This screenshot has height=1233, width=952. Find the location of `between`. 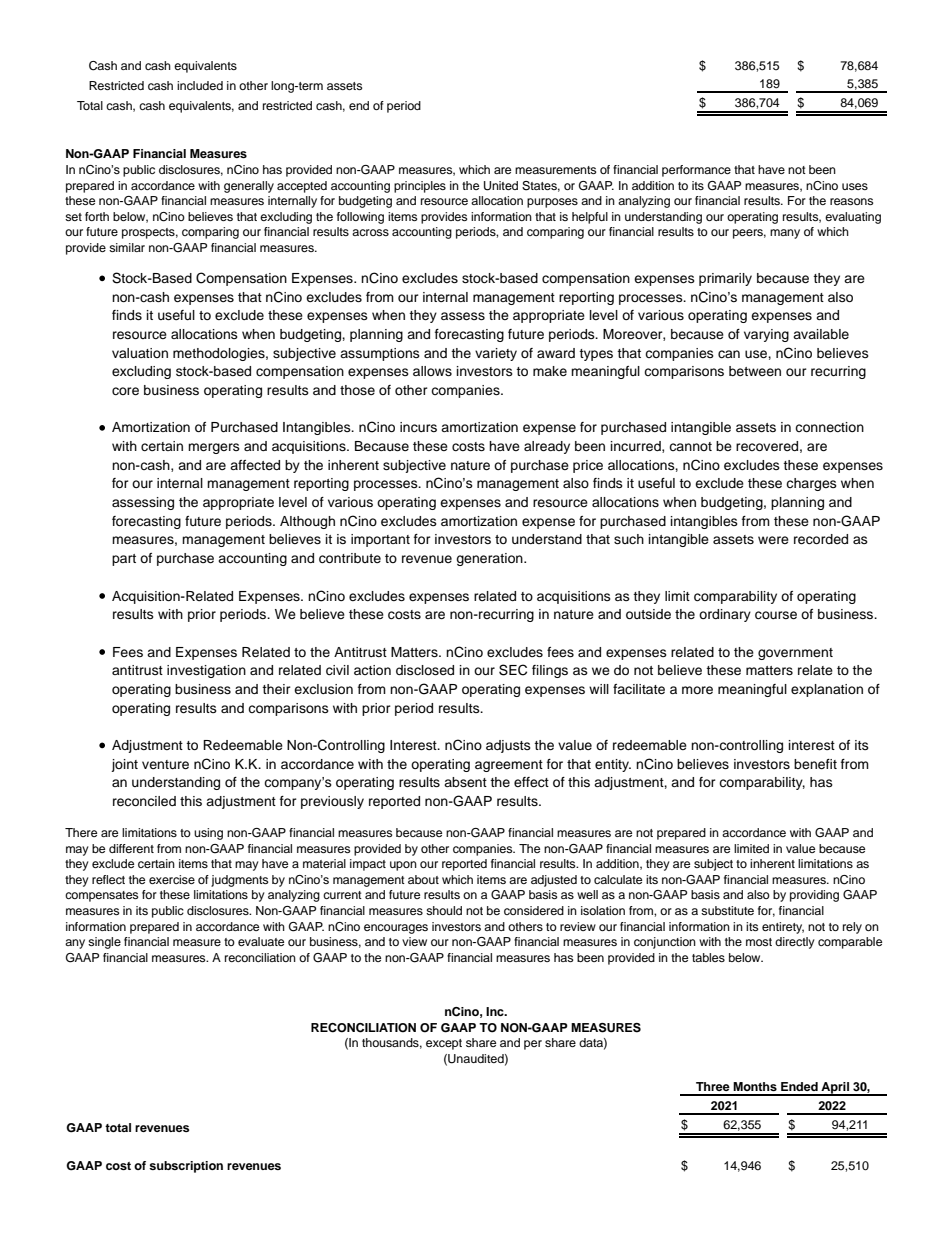

between is located at coordinates (755, 371).
